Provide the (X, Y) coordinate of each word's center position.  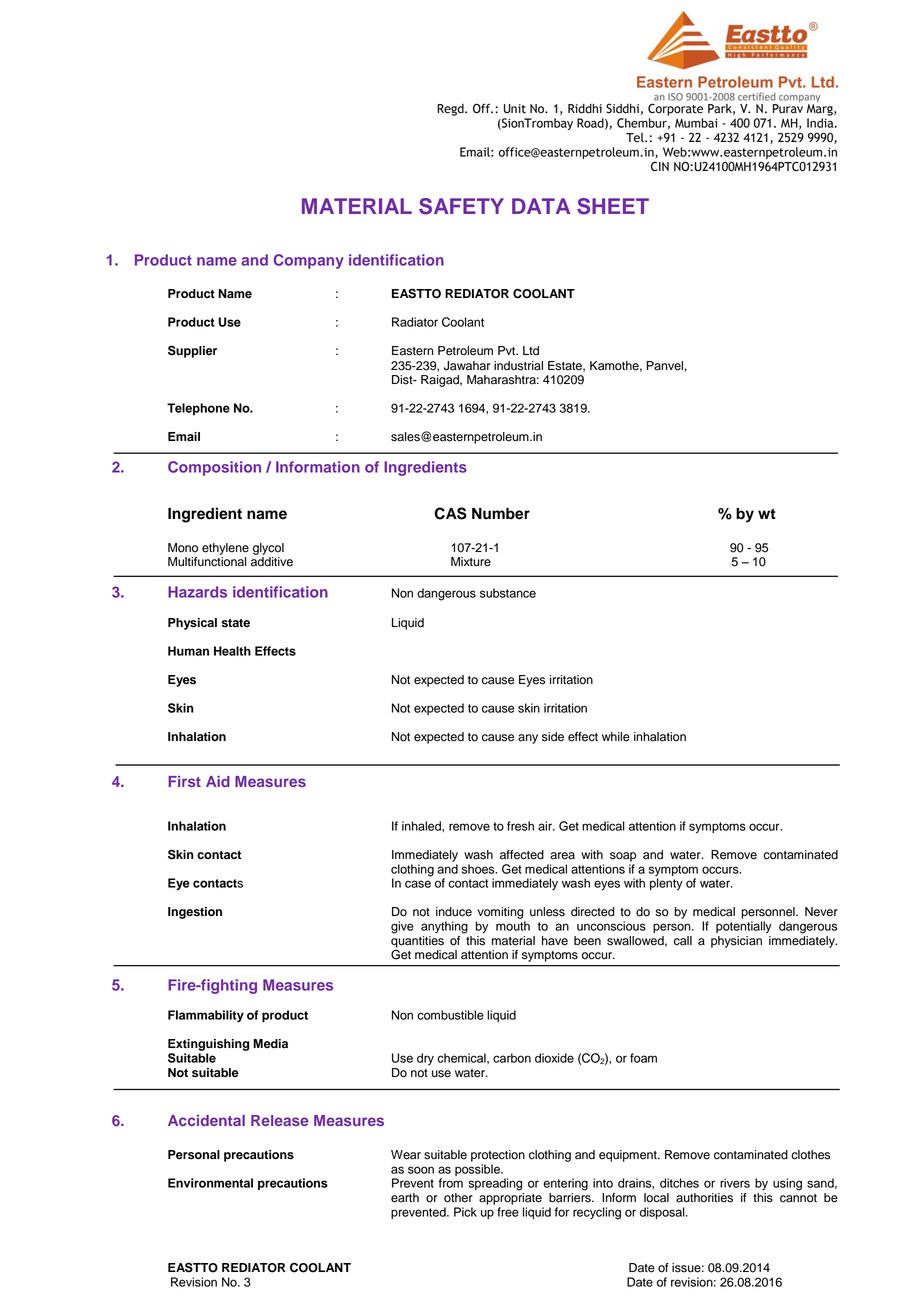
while (616, 737)
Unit (515, 109)
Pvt (508, 350)
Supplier (192, 351)
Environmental (210, 1183)
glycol (268, 549)
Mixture (471, 562)
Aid (218, 781)
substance (508, 593)
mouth (513, 926)
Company (308, 261)
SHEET (613, 206)
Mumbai (696, 123)
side (553, 737)
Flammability (206, 1016)
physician (736, 942)
